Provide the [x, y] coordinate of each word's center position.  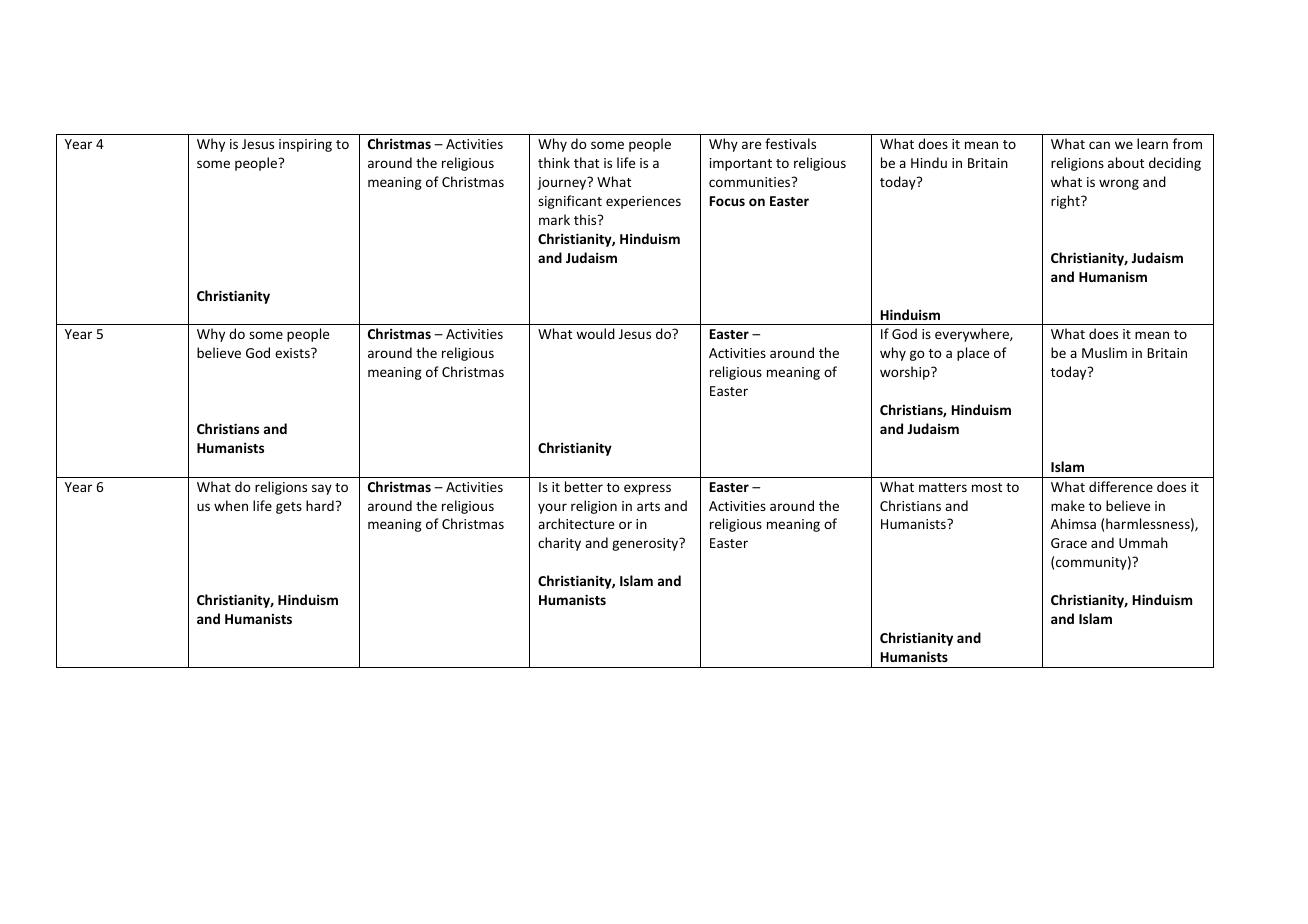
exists [293, 353]
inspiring [305, 145]
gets [289, 508]
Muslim [1104, 352]
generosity [646, 544]
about [1126, 162]
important [741, 164]
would [595, 333]
